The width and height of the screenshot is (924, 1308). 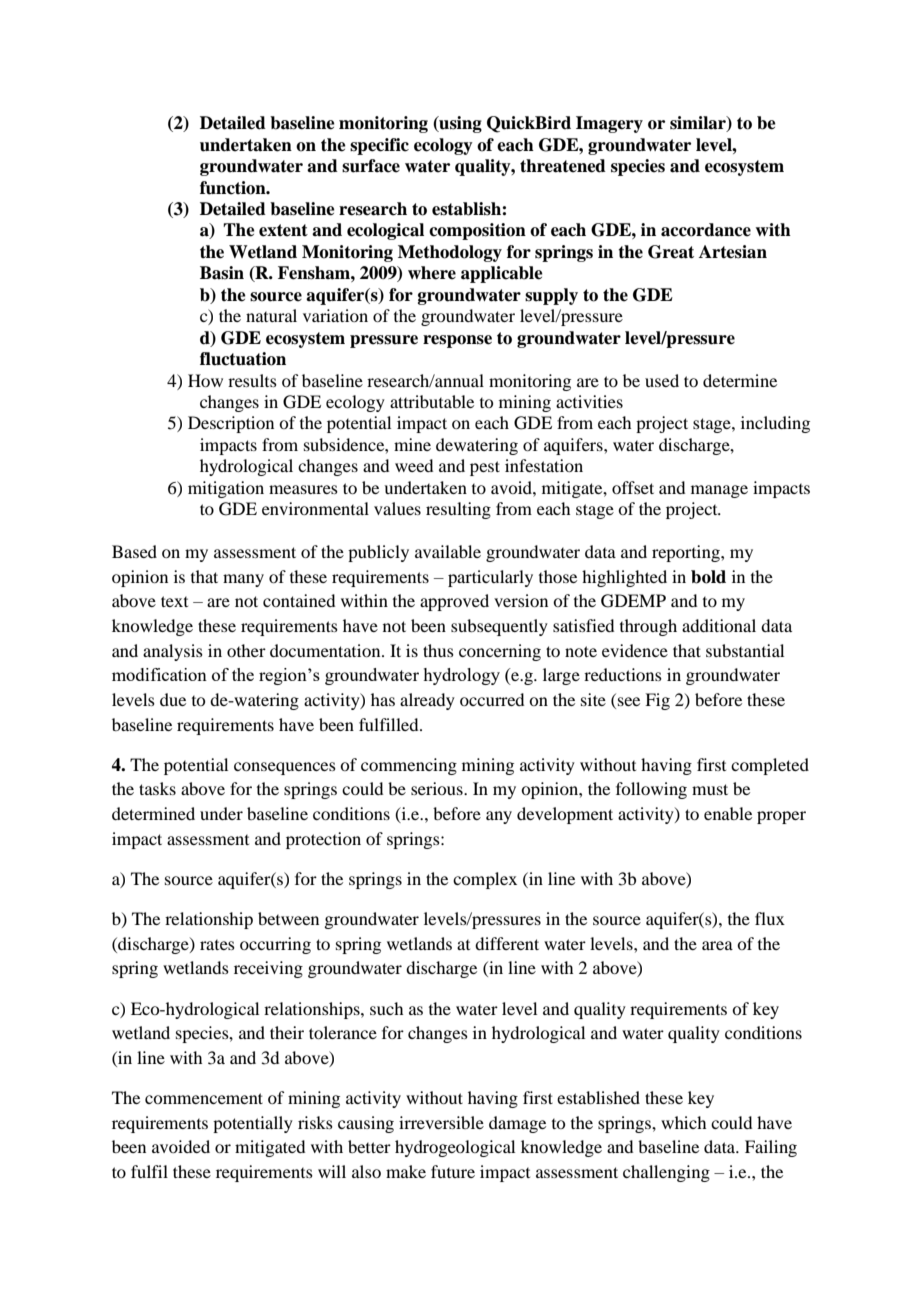 What do you see at coordinates (438, 650) in the screenshot?
I see `thus` at bounding box center [438, 650].
